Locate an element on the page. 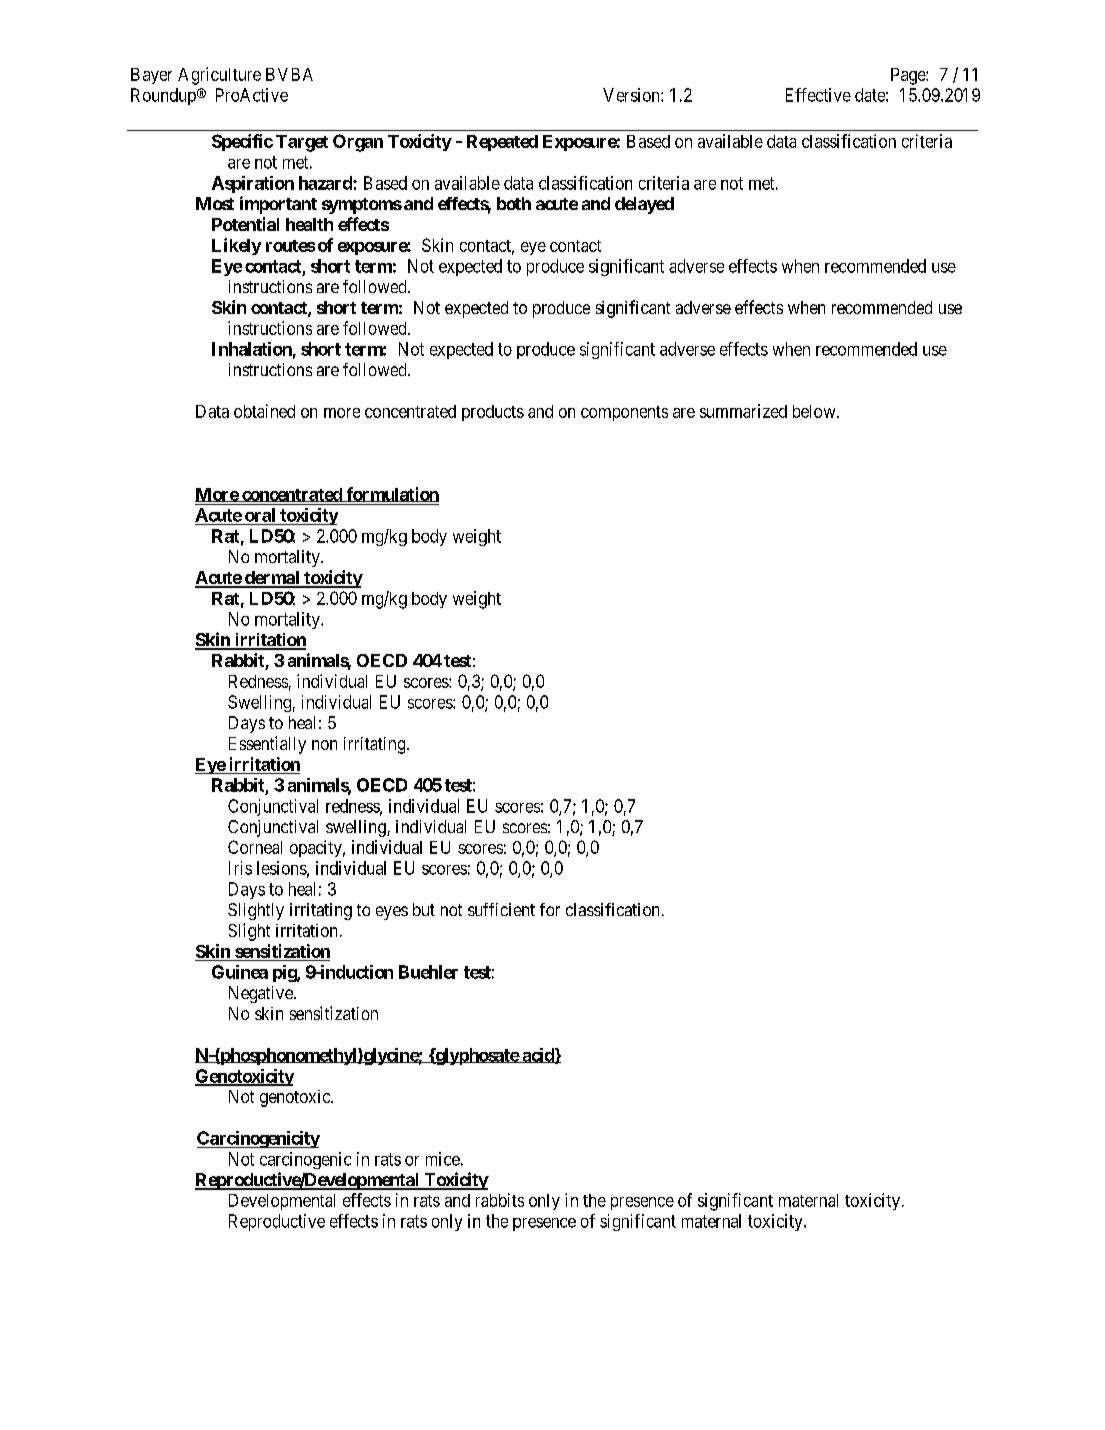  Essentially is located at coordinates (267, 745).
